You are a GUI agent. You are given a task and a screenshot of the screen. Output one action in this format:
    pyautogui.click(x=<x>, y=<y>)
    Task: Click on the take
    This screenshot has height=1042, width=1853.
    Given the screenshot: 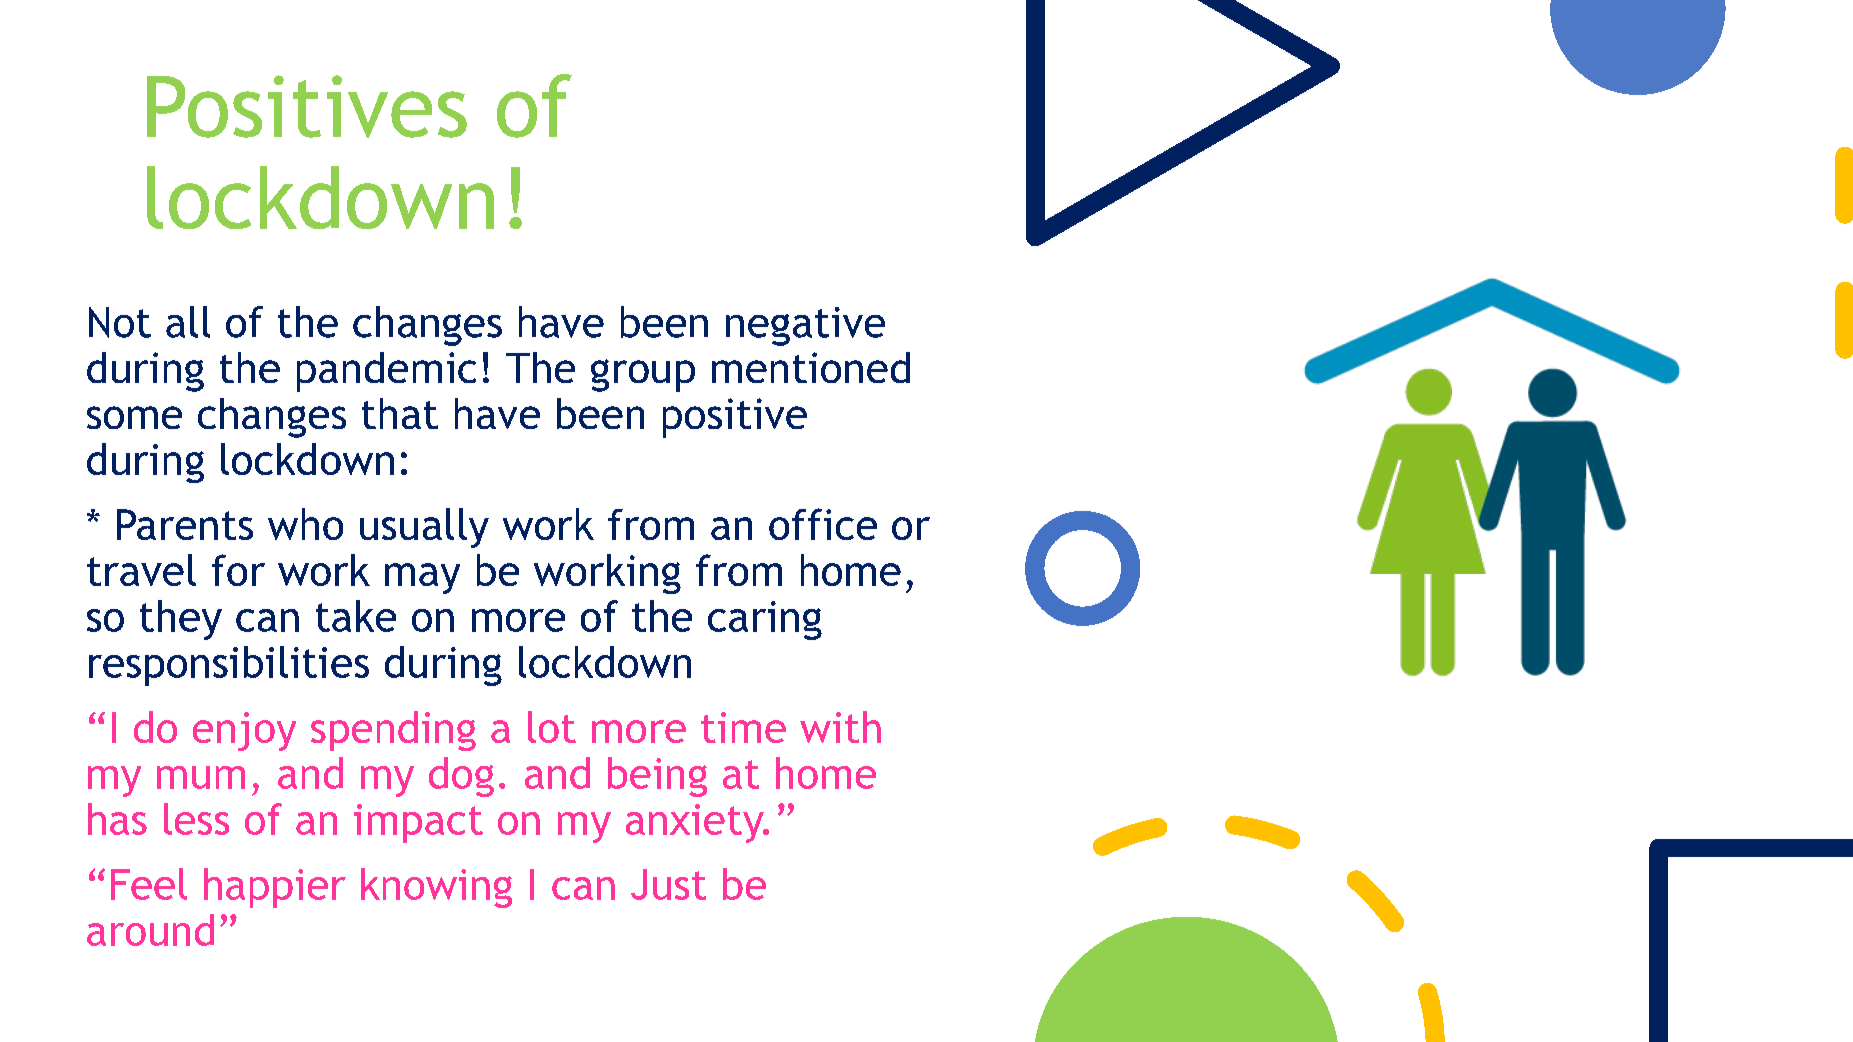 What is the action you would take?
    pyautogui.click(x=356, y=616)
